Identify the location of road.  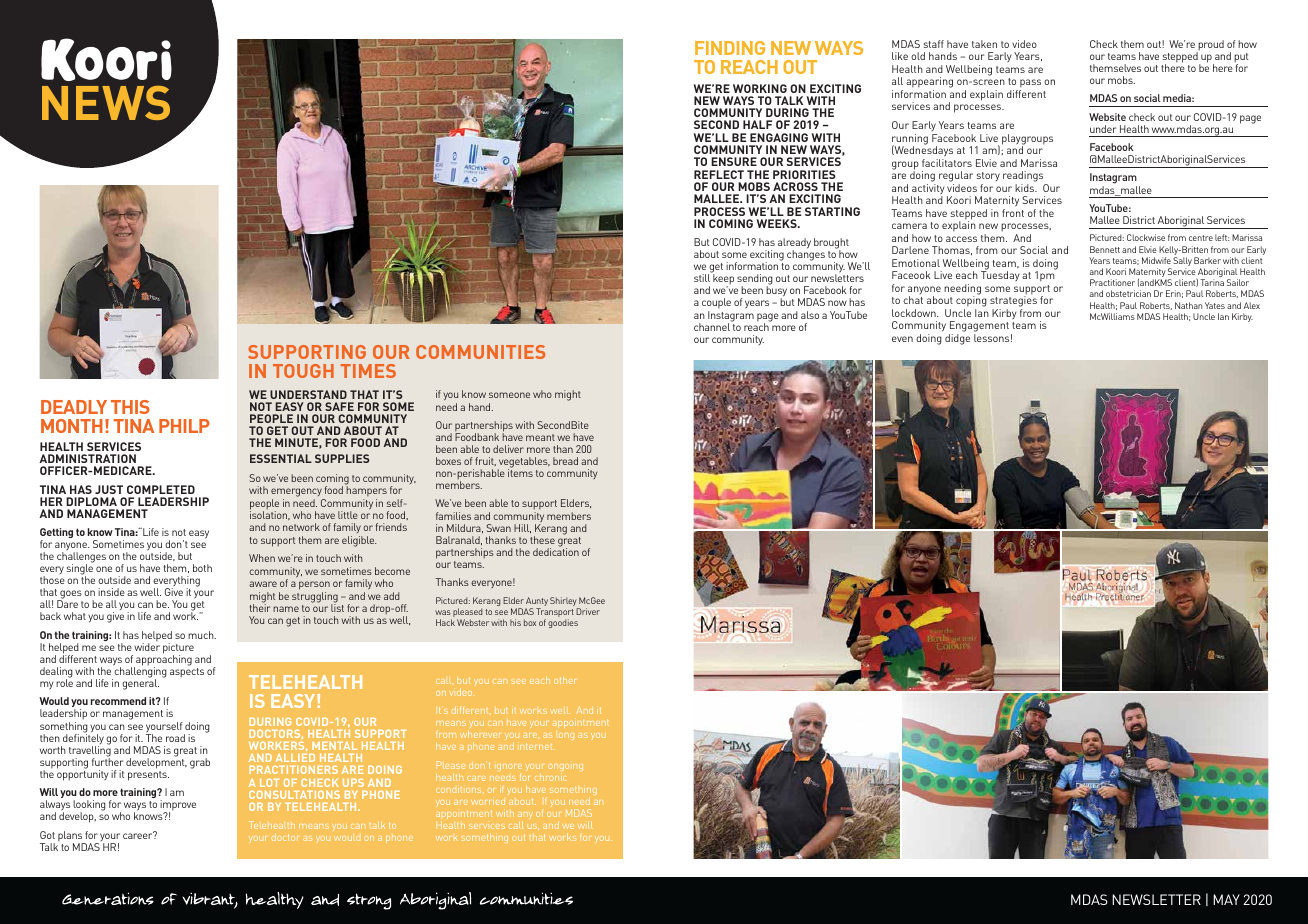
(175, 738).
